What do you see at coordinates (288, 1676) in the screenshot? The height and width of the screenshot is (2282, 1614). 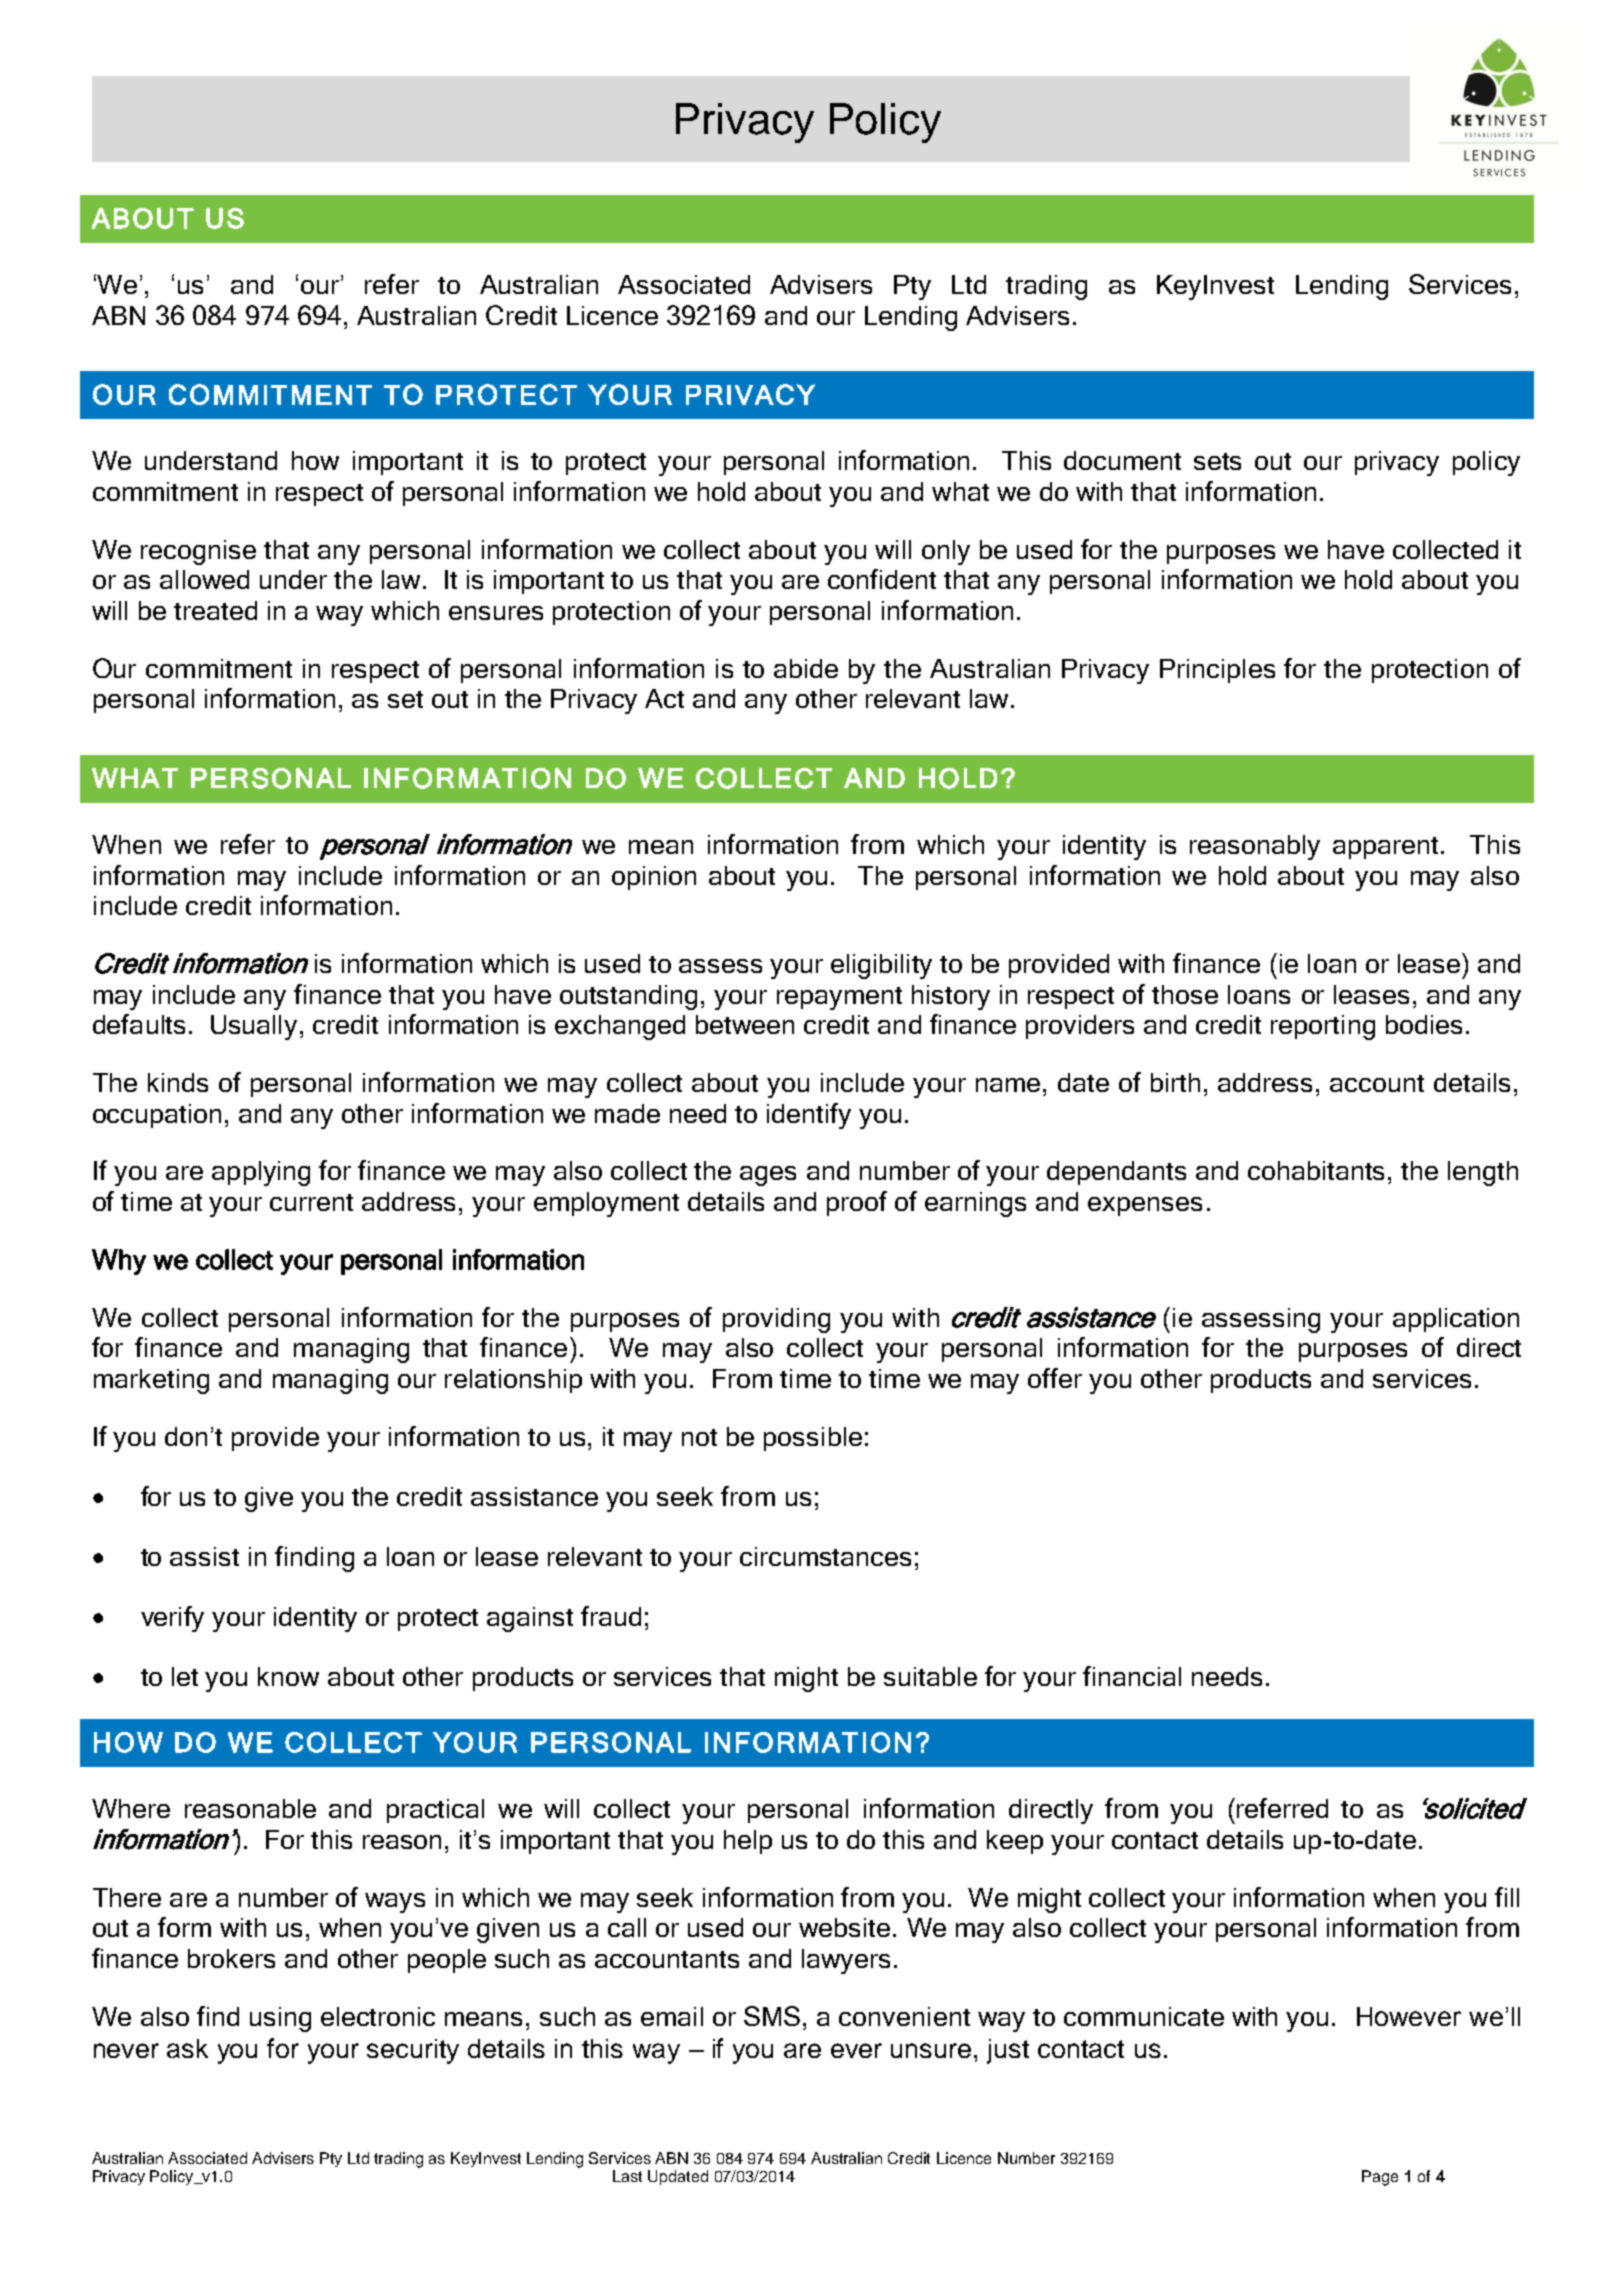 I see `know` at bounding box center [288, 1676].
